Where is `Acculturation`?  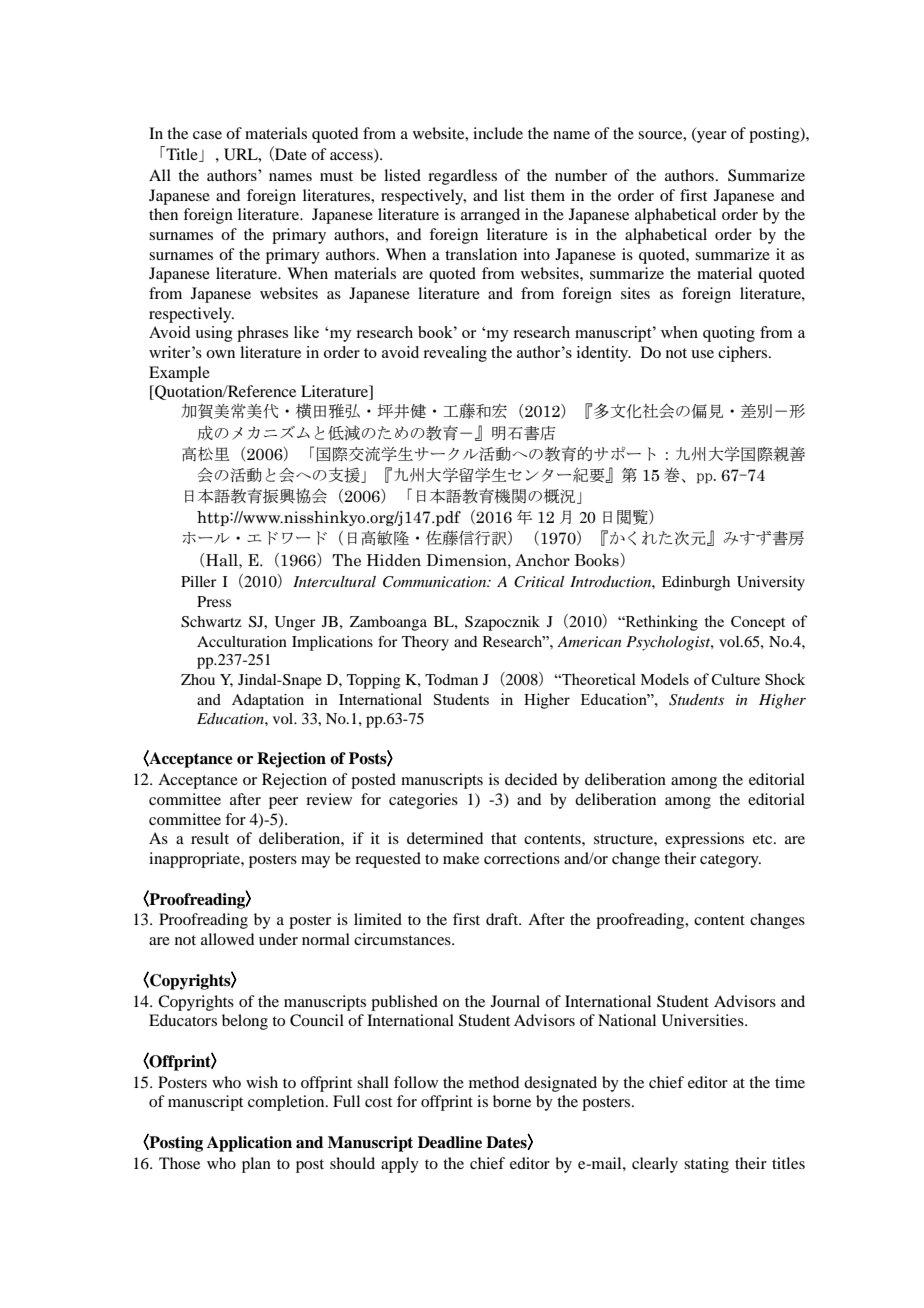 Acculturation is located at coordinates (242, 641).
